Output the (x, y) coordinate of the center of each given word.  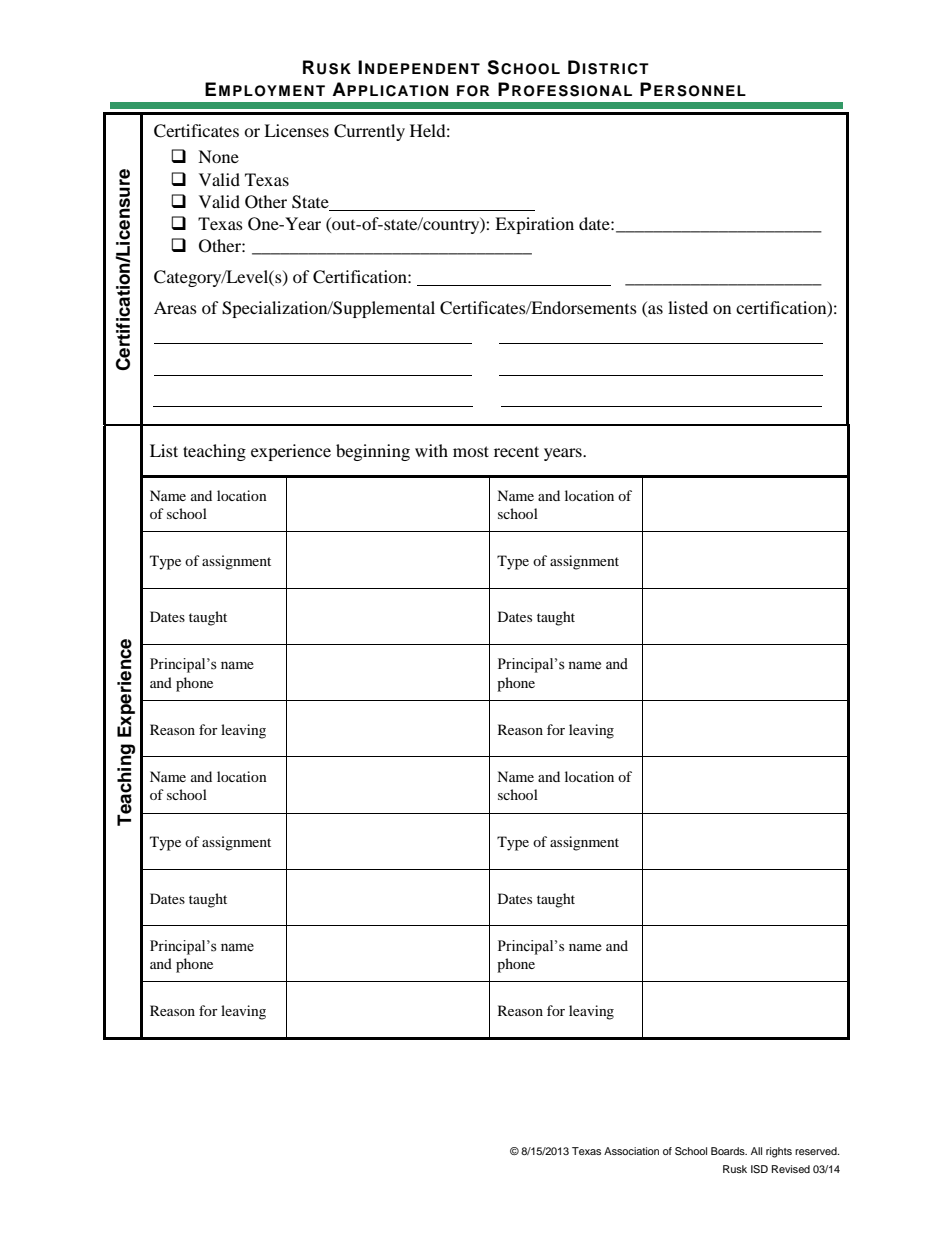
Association (631, 1151)
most (471, 451)
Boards (729, 1151)
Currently (369, 132)
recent (516, 451)
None (218, 156)
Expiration (534, 225)
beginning (373, 452)
